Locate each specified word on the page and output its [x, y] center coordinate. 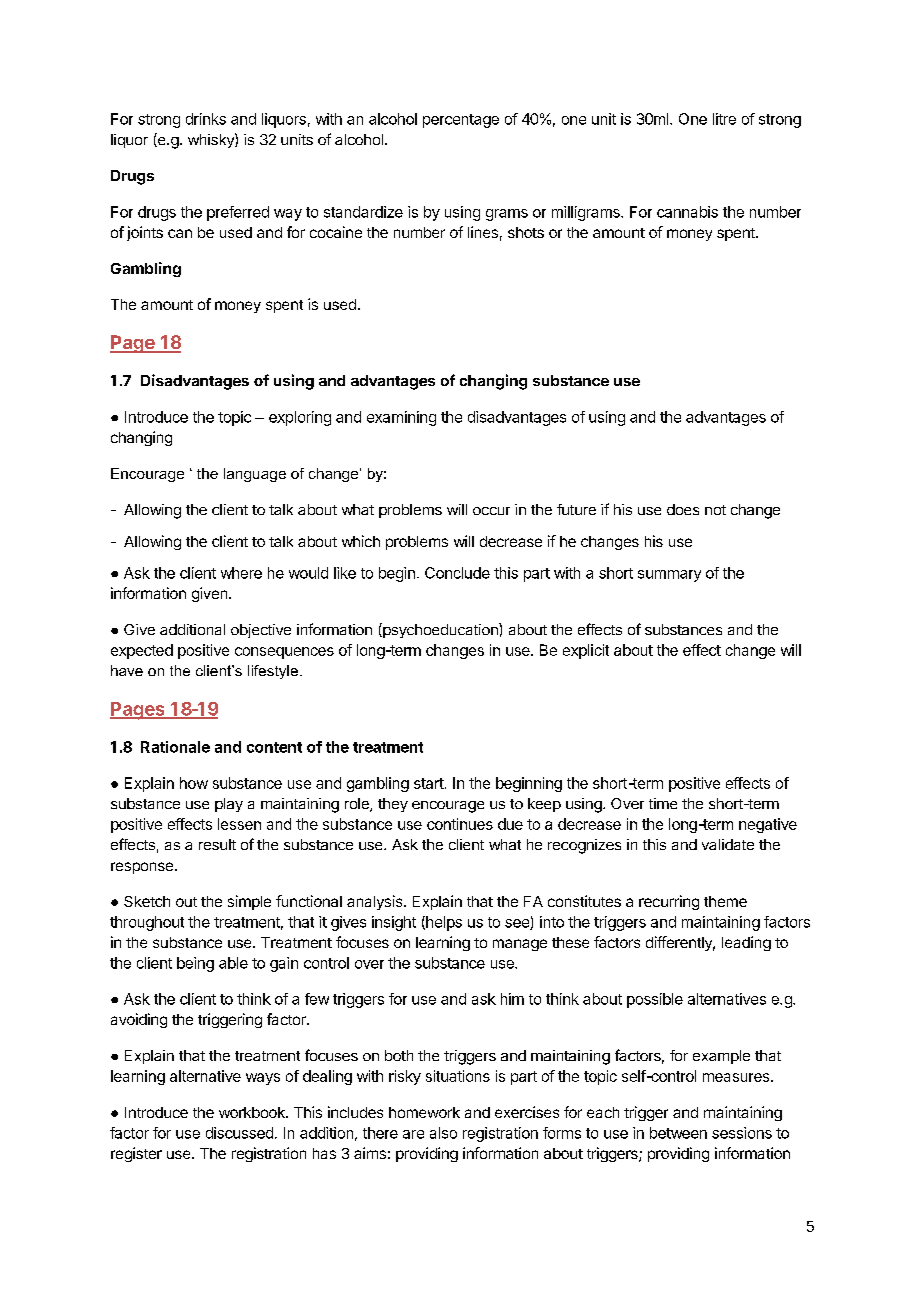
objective [261, 631]
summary [669, 576]
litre [724, 119]
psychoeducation [440, 630]
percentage [461, 121]
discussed [239, 1133]
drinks [206, 119]
